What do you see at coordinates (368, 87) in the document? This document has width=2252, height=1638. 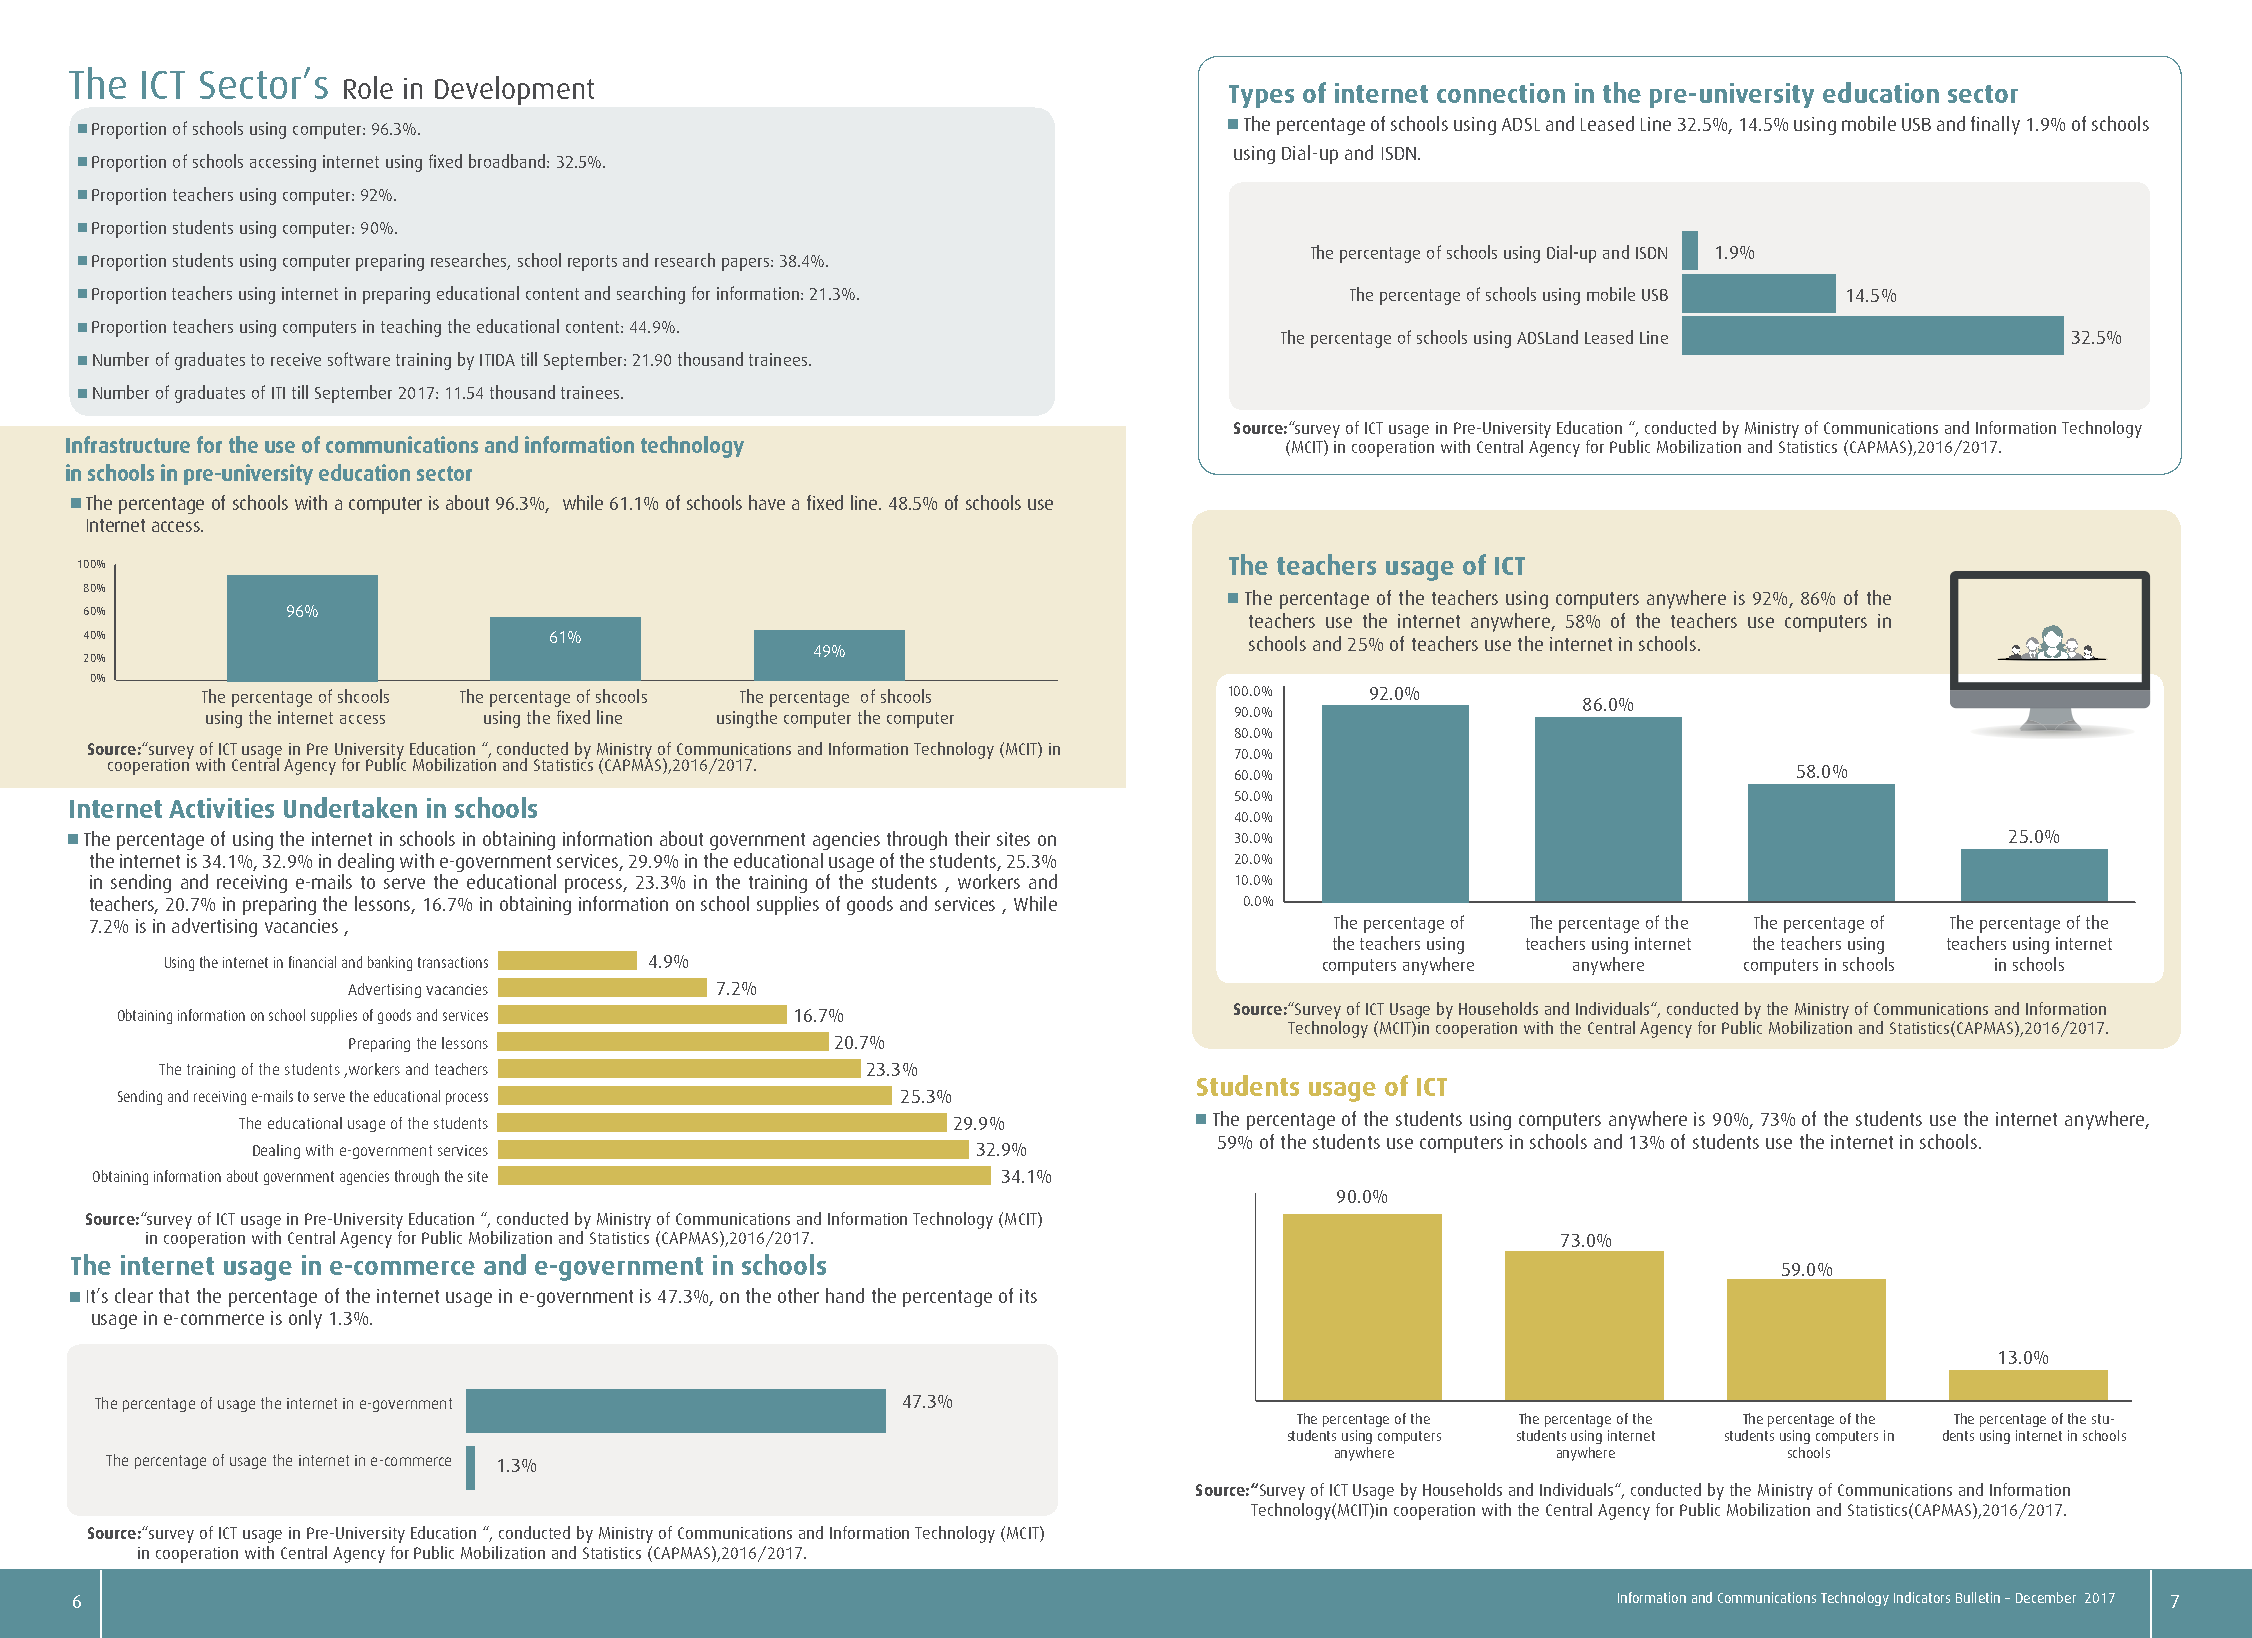 I see `Role` at bounding box center [368, 87].
